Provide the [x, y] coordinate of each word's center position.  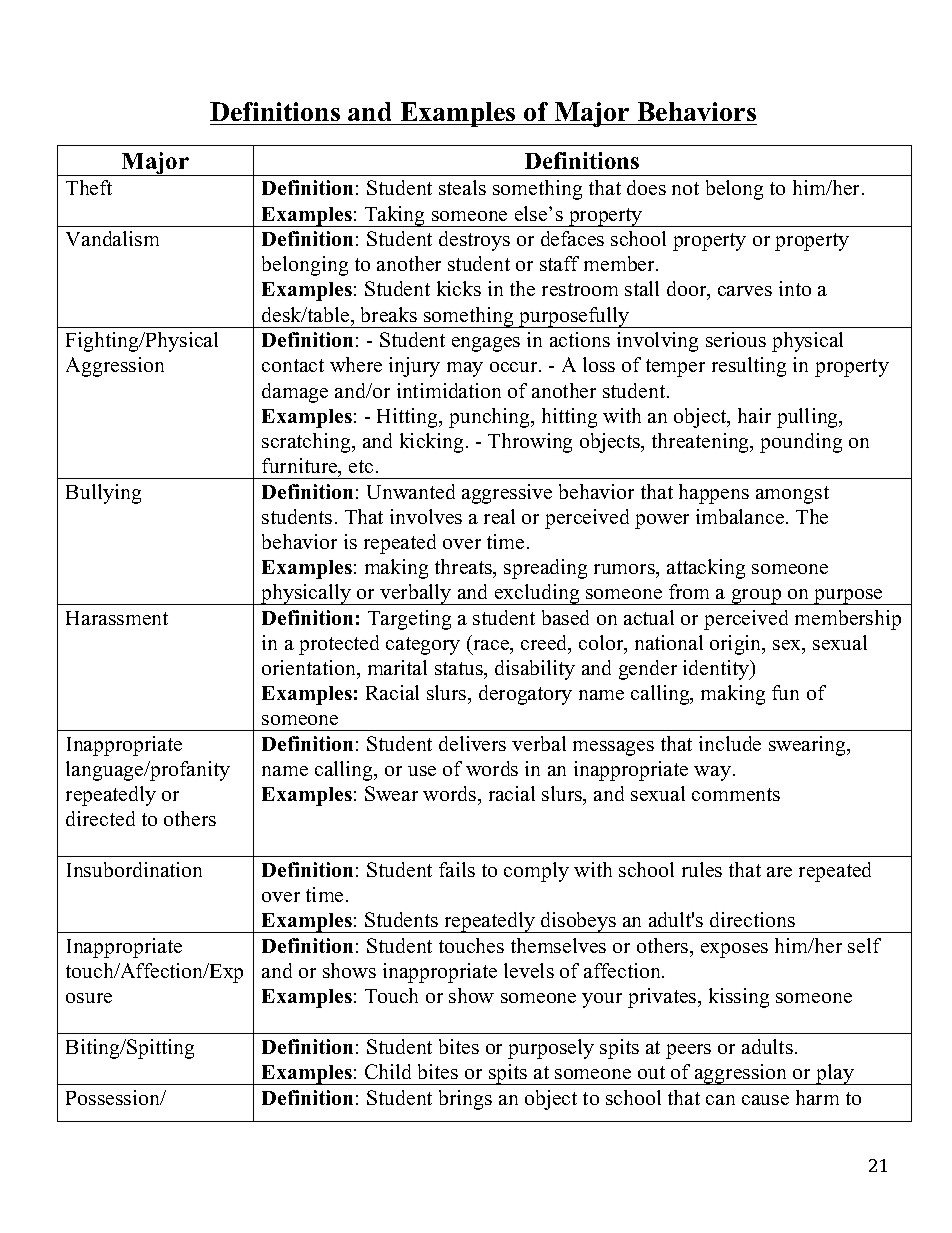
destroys [474, 241]
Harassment [117, 618]
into [795, 288]
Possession [114, 1097]
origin [737, 645]
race [492, 645]
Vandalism [112, 238]
